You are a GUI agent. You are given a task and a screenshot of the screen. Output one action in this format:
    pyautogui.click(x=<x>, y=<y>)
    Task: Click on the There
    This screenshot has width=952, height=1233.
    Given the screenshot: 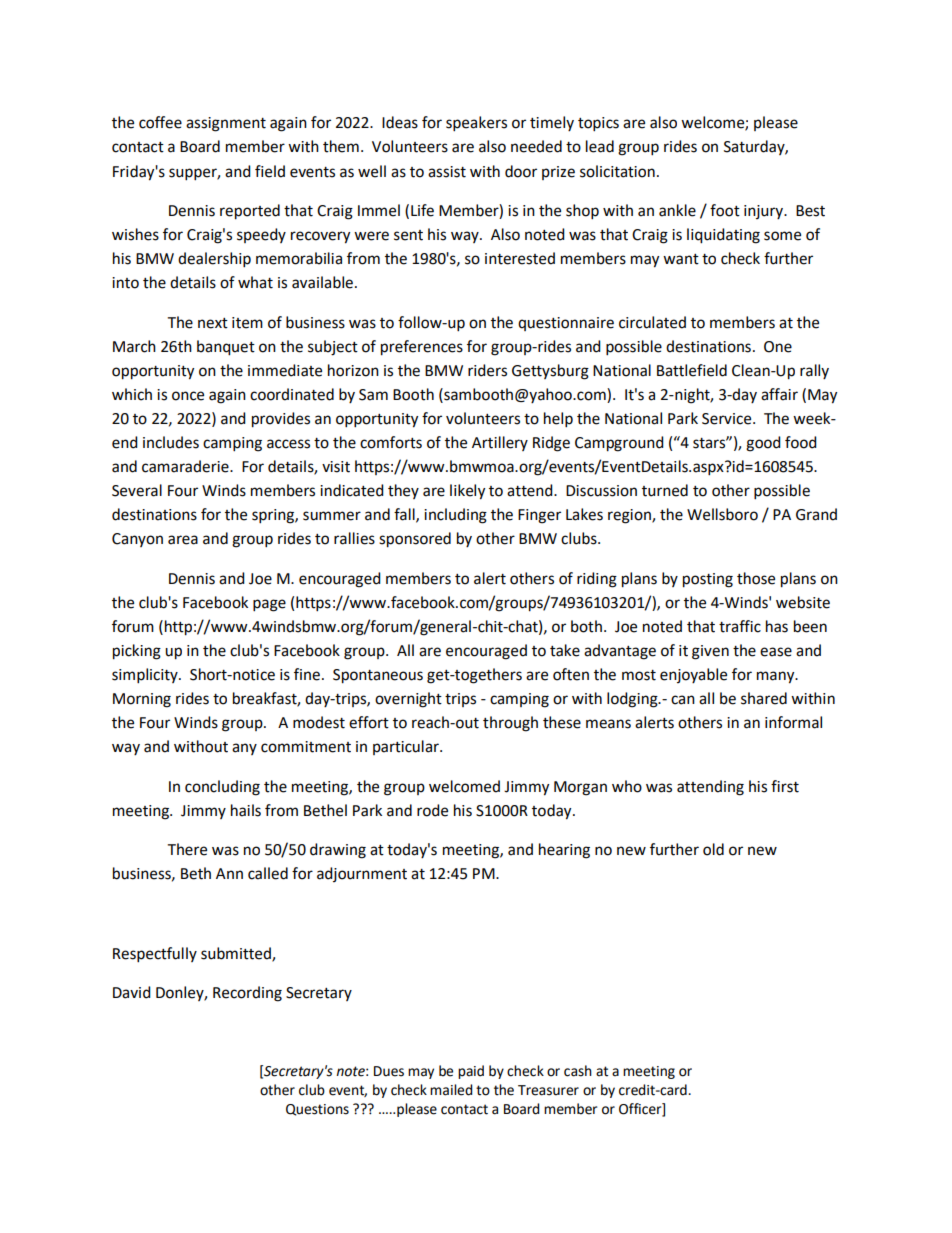 What is the action you would take?
    pyautogui.click(x=187, y=849)
